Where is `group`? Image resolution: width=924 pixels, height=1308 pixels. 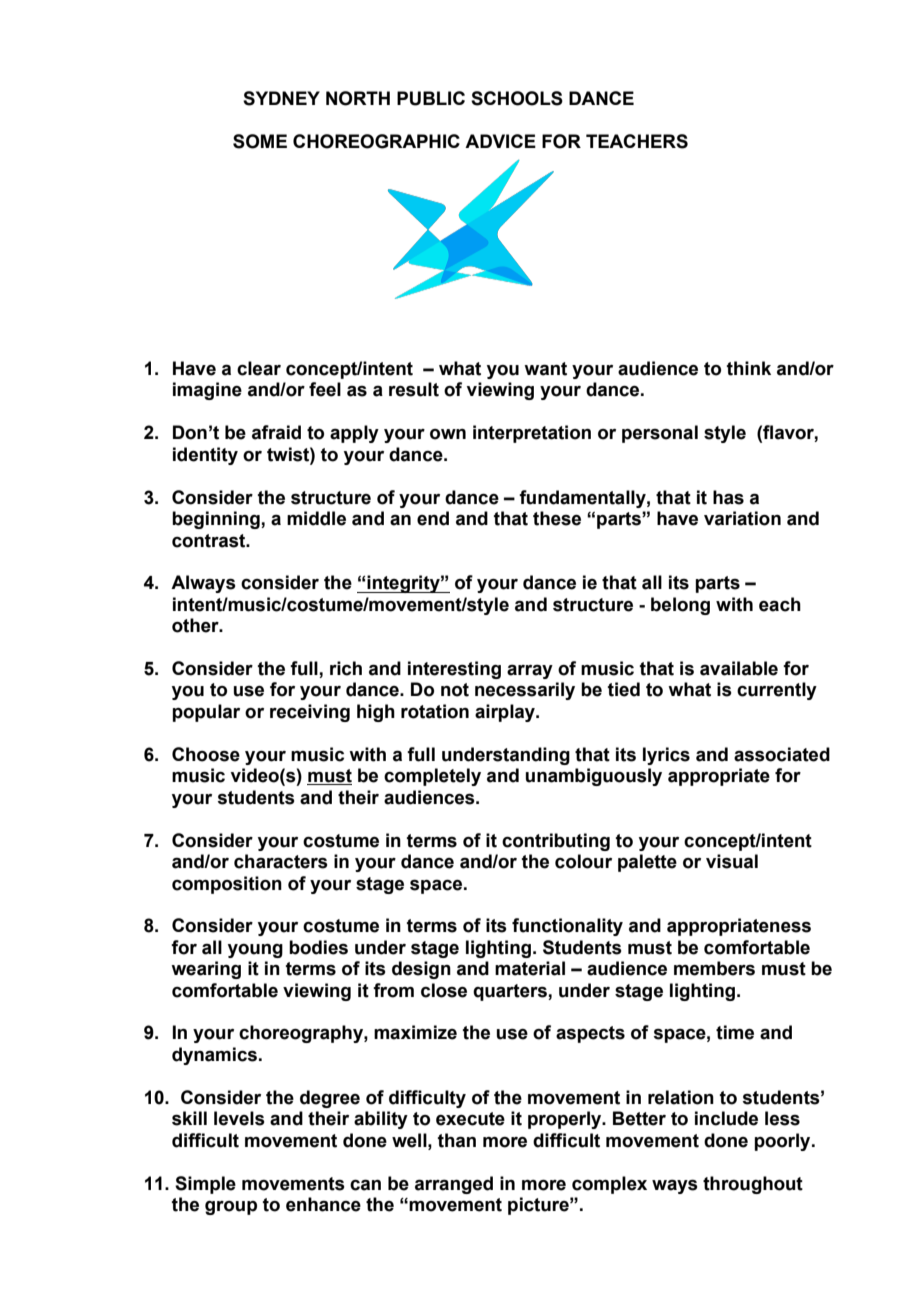
group is located at coordinates (231, 1208).
